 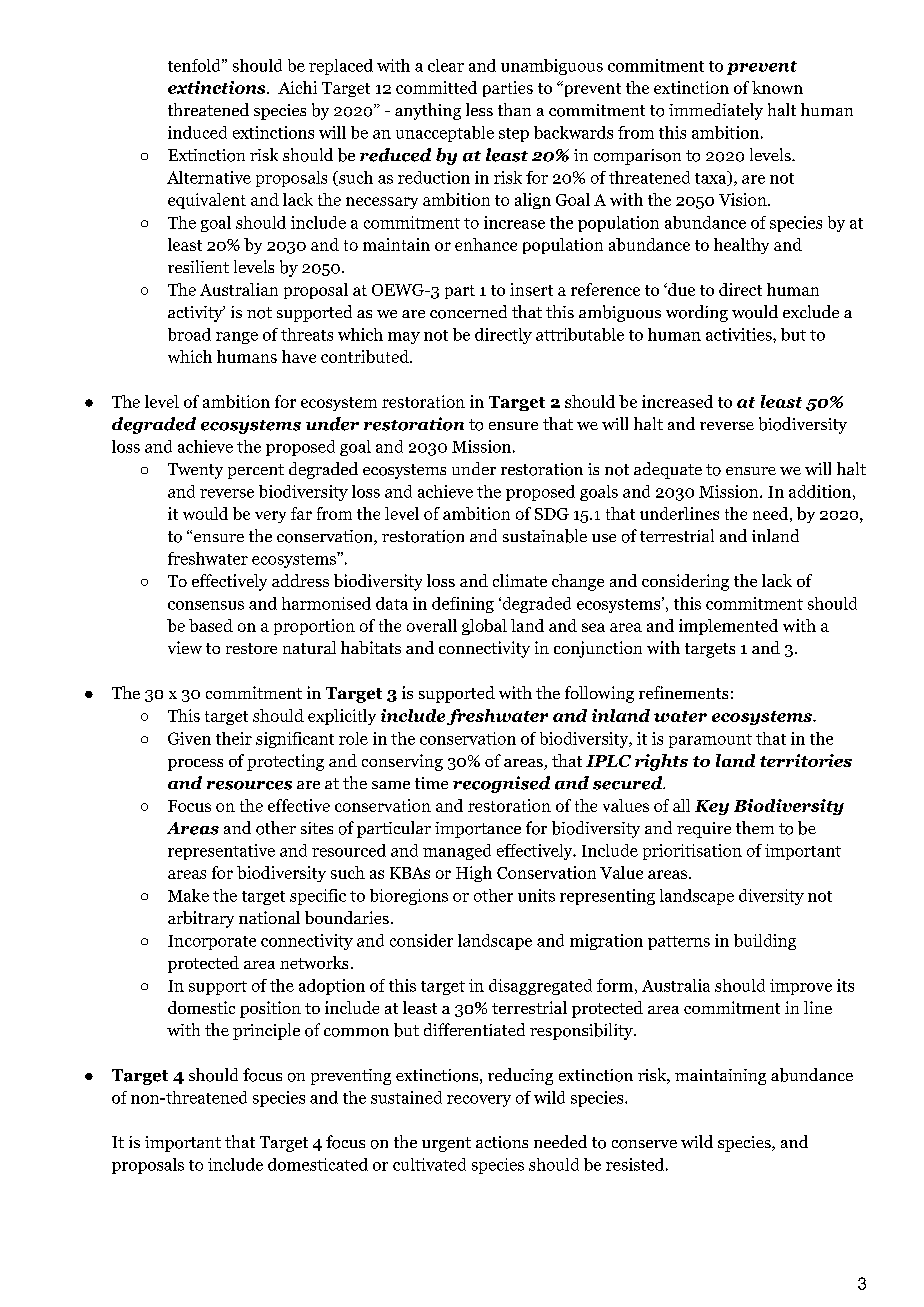 I want to click on than, so click(x=514, y=109).
